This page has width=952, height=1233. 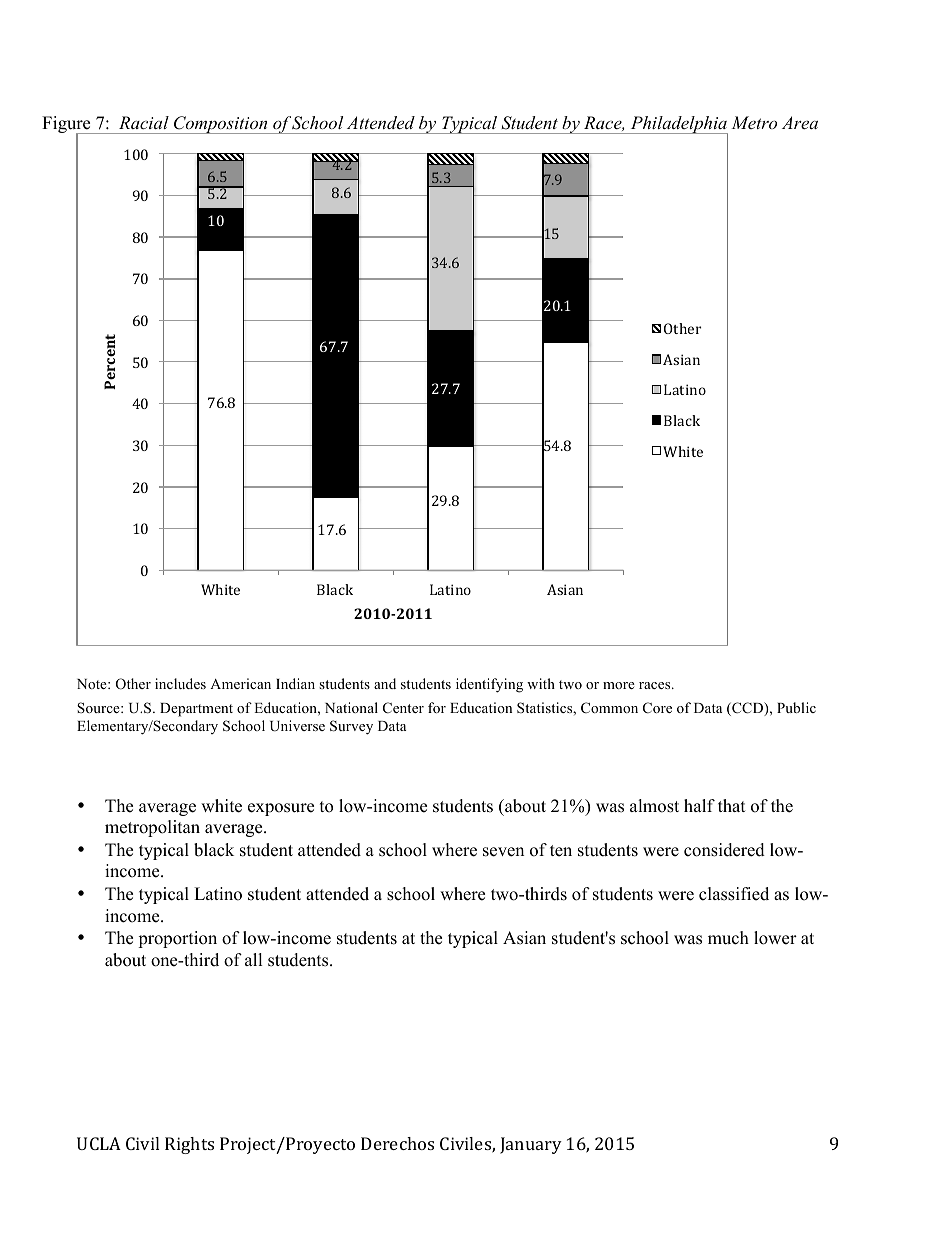 I want to click on and, so click(x=385, y=683).
